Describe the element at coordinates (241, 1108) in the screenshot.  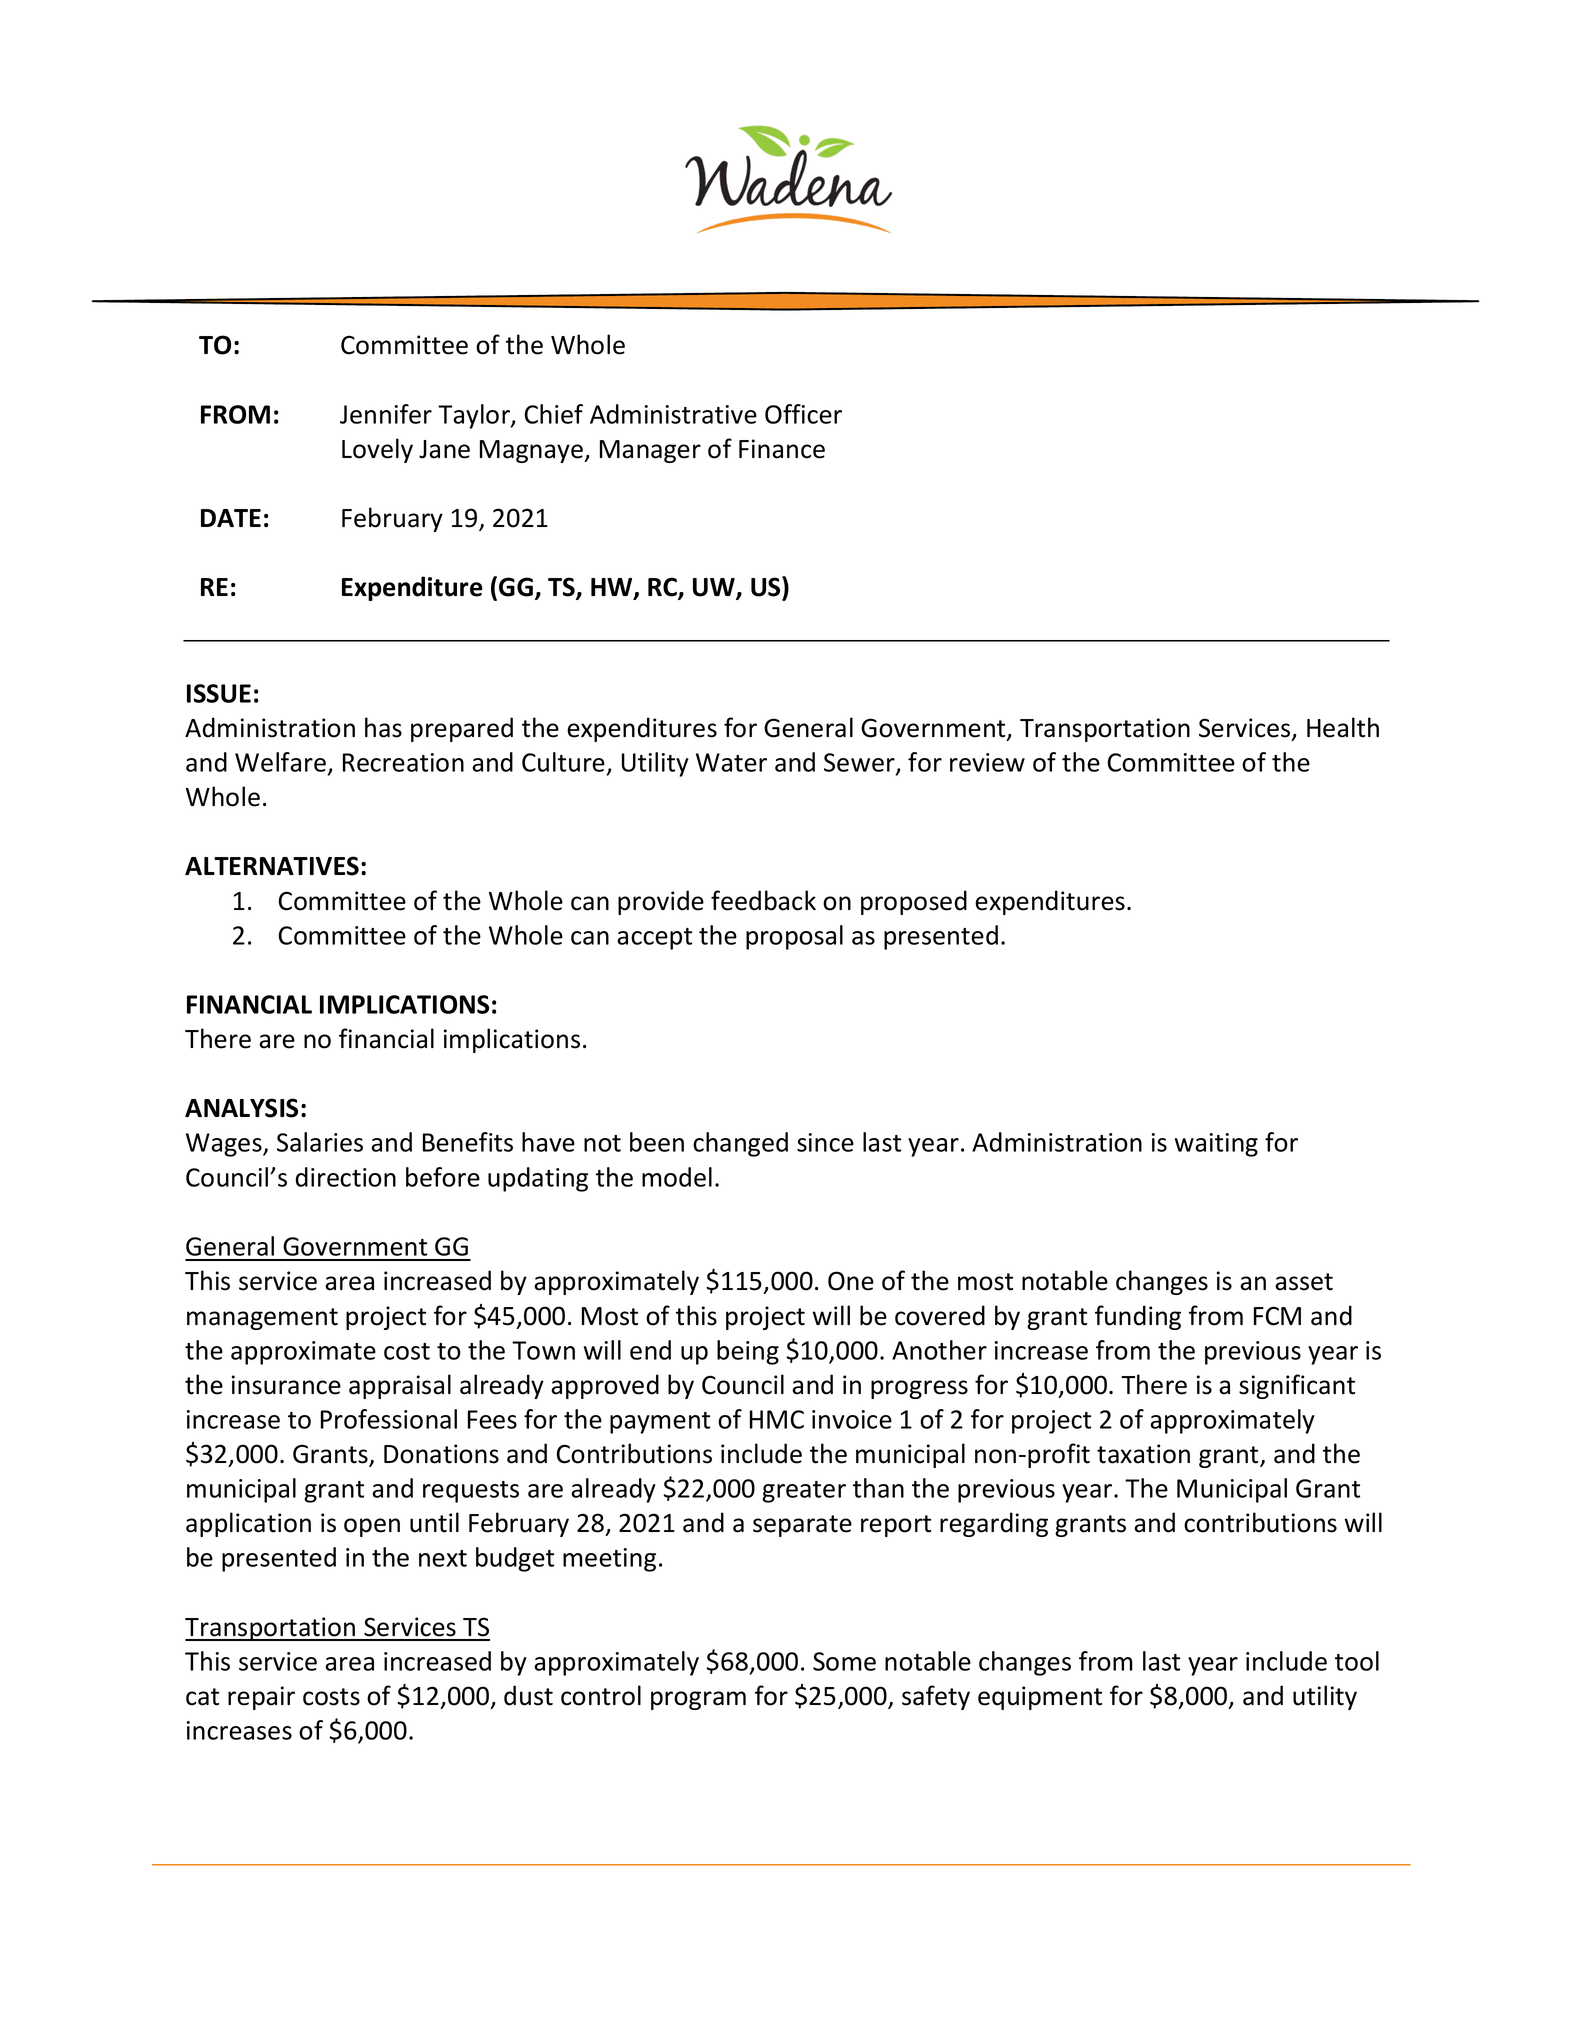
I see `ANALYSIS` at that location.
